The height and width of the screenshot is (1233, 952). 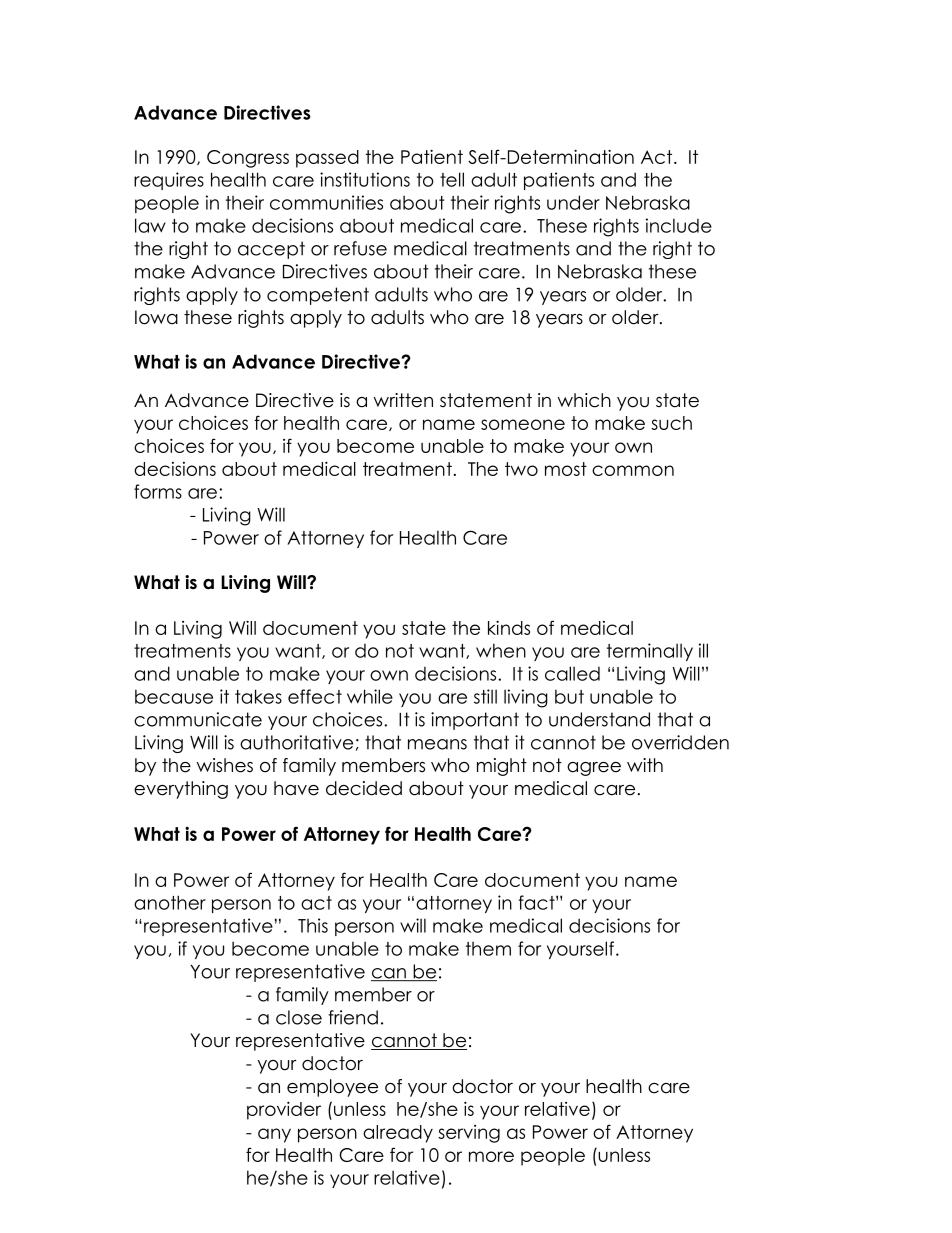 What do you see at coordinates (679, 225) in the screenshot?
I see `include` at bounding box center [679, 225].
